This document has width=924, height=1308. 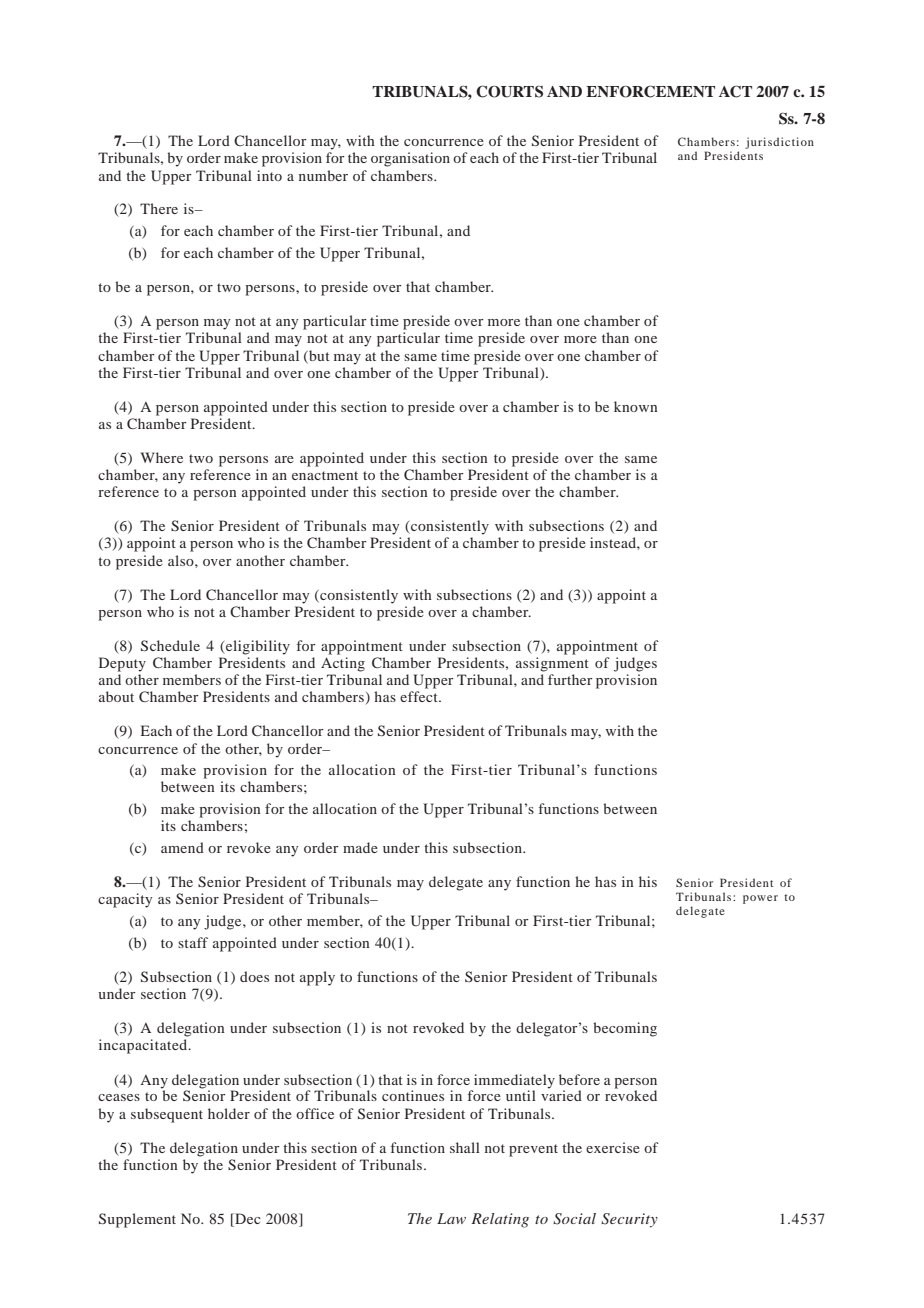 What do you see at coordinates (269, 175) in the document?
I see `into` at bounding box center [269, 175].
